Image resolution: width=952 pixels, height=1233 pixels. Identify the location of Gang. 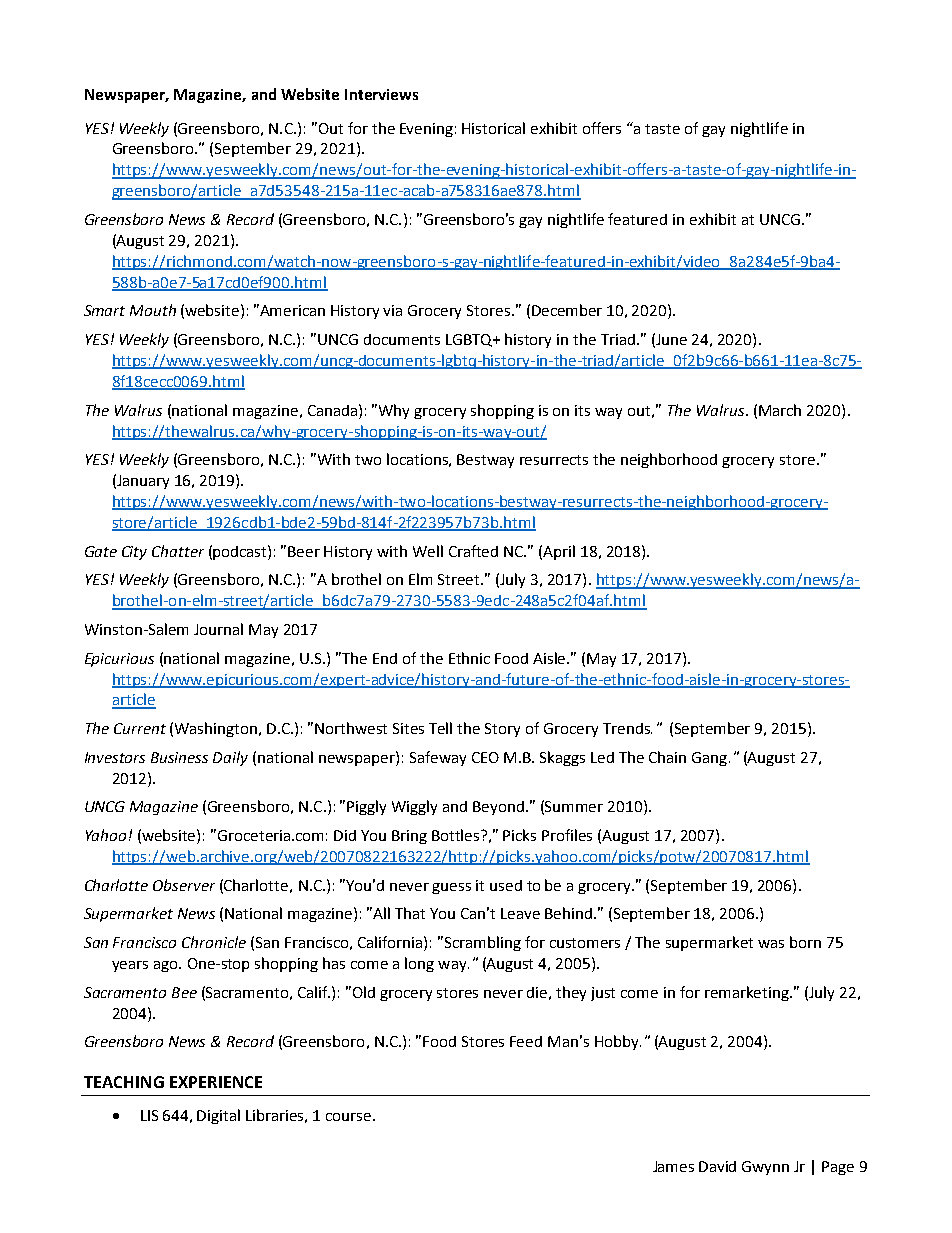
(711, 759).
